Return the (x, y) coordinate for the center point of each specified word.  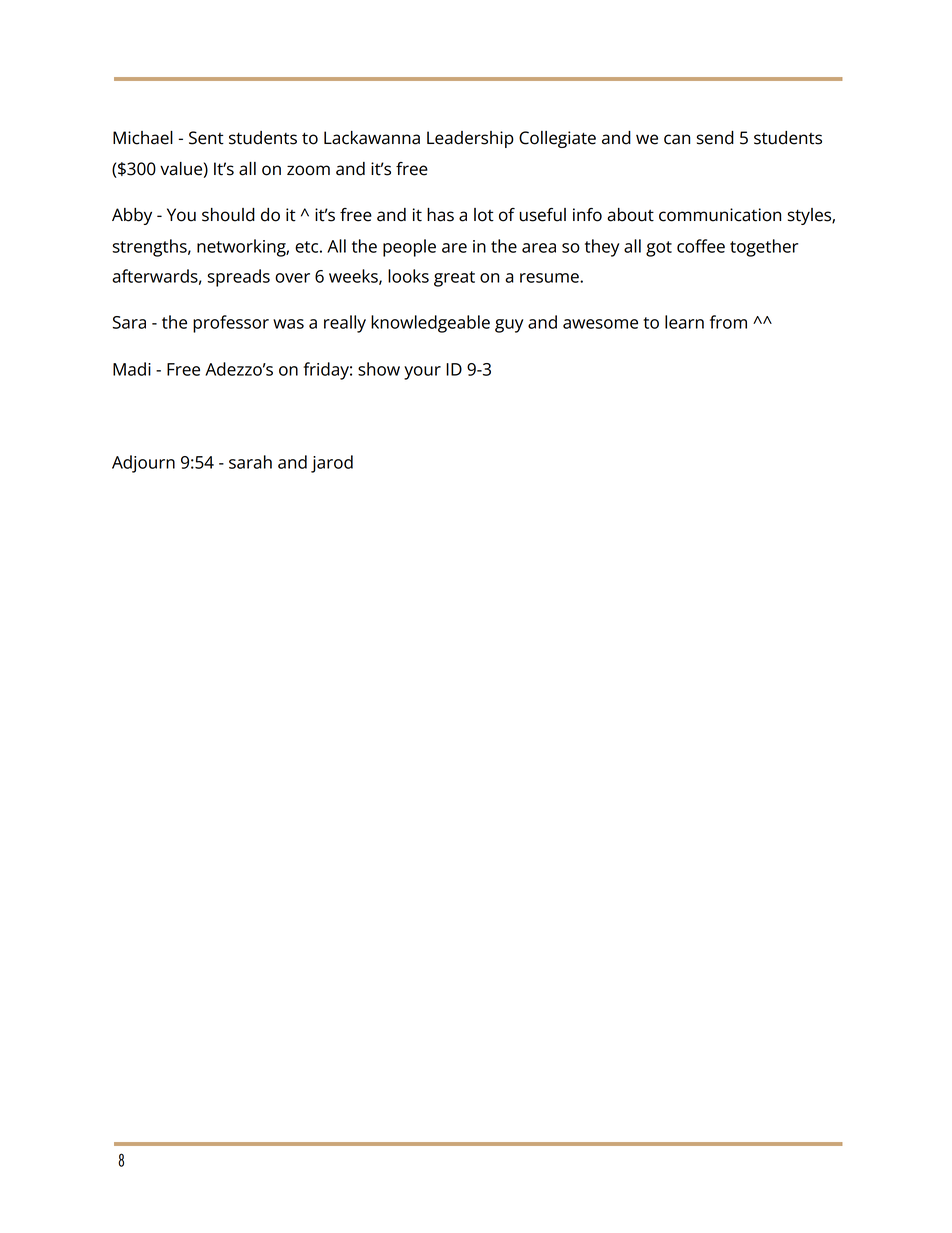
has (440, 215)
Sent (206, 138)
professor (231, 324)
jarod (332, 464)
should (228, 215)
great (454, 279)
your (422, 373)
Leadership (470, 139)
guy (509, 326)
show (379, 369)
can (677, 139)
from (728, 322)
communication (720, 215)
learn (684, 322)
